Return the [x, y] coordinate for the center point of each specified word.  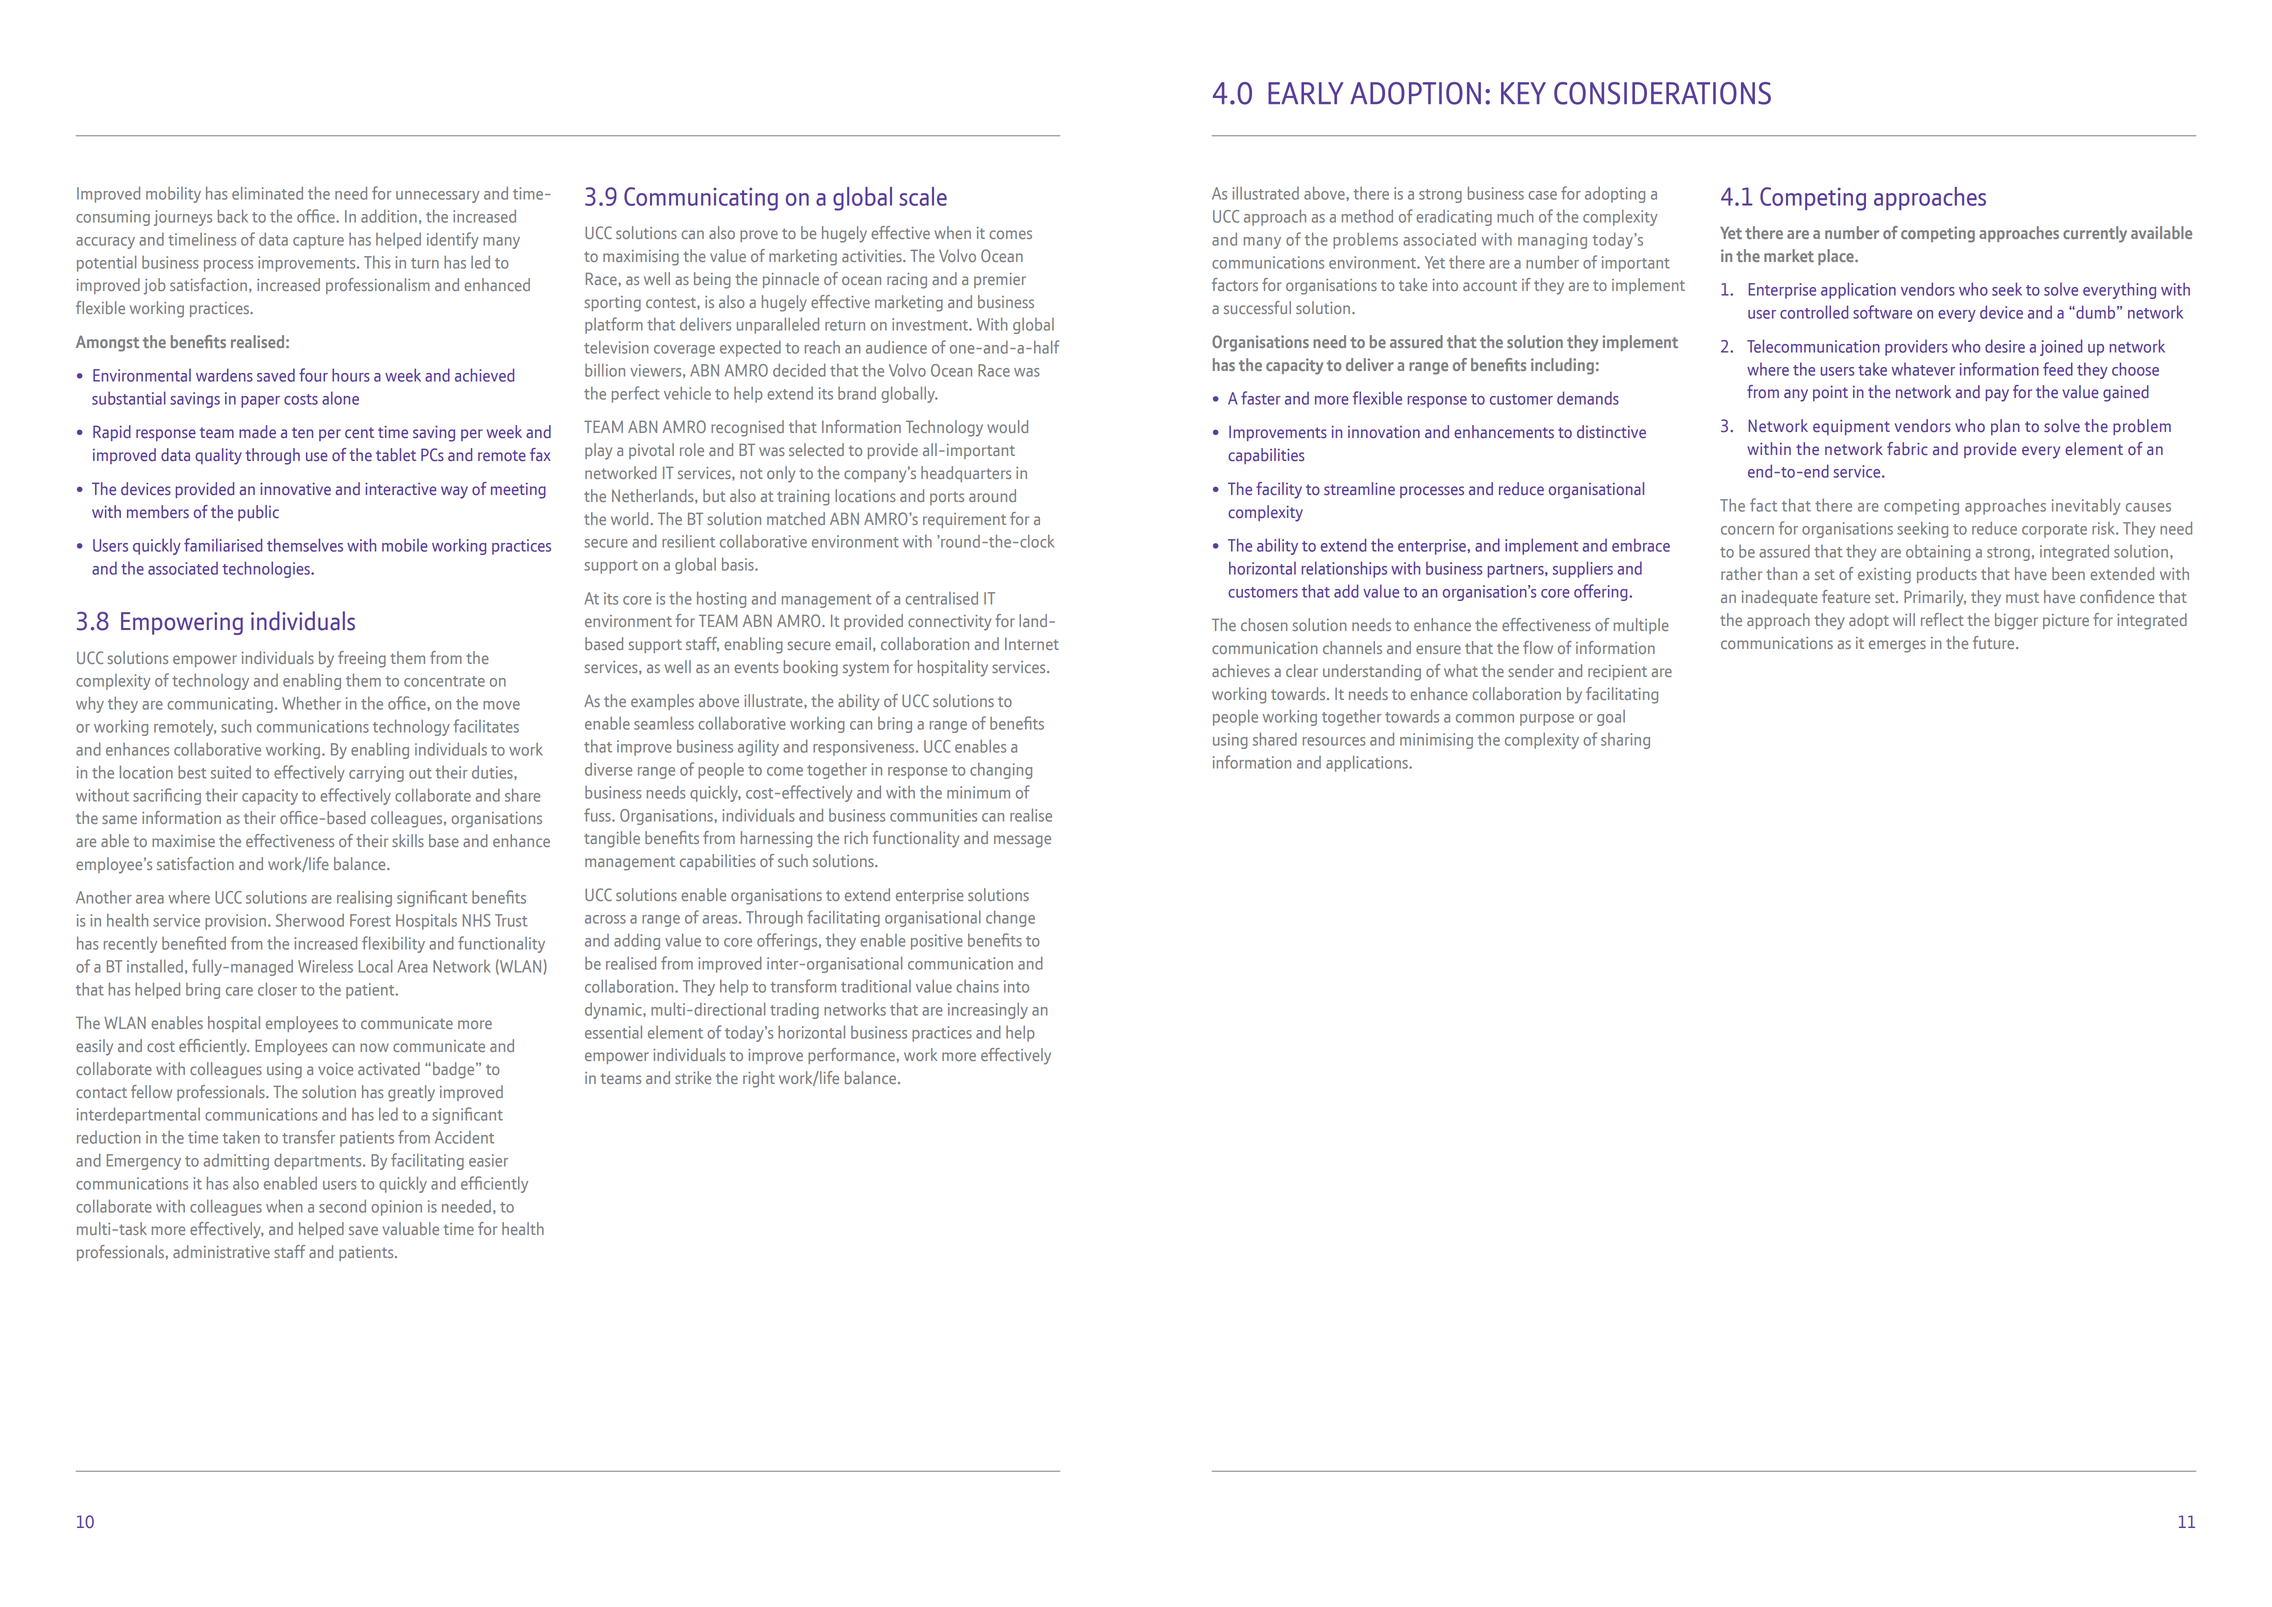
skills [408, 840]
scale [923, 196]
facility [1279, 490]
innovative [295, 489]
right [759, 1079]
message [1022, 841]
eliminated [267, 193]
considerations [1662, 93]
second [342, 1206]
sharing [1625, 741]
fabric [1907, 449]
